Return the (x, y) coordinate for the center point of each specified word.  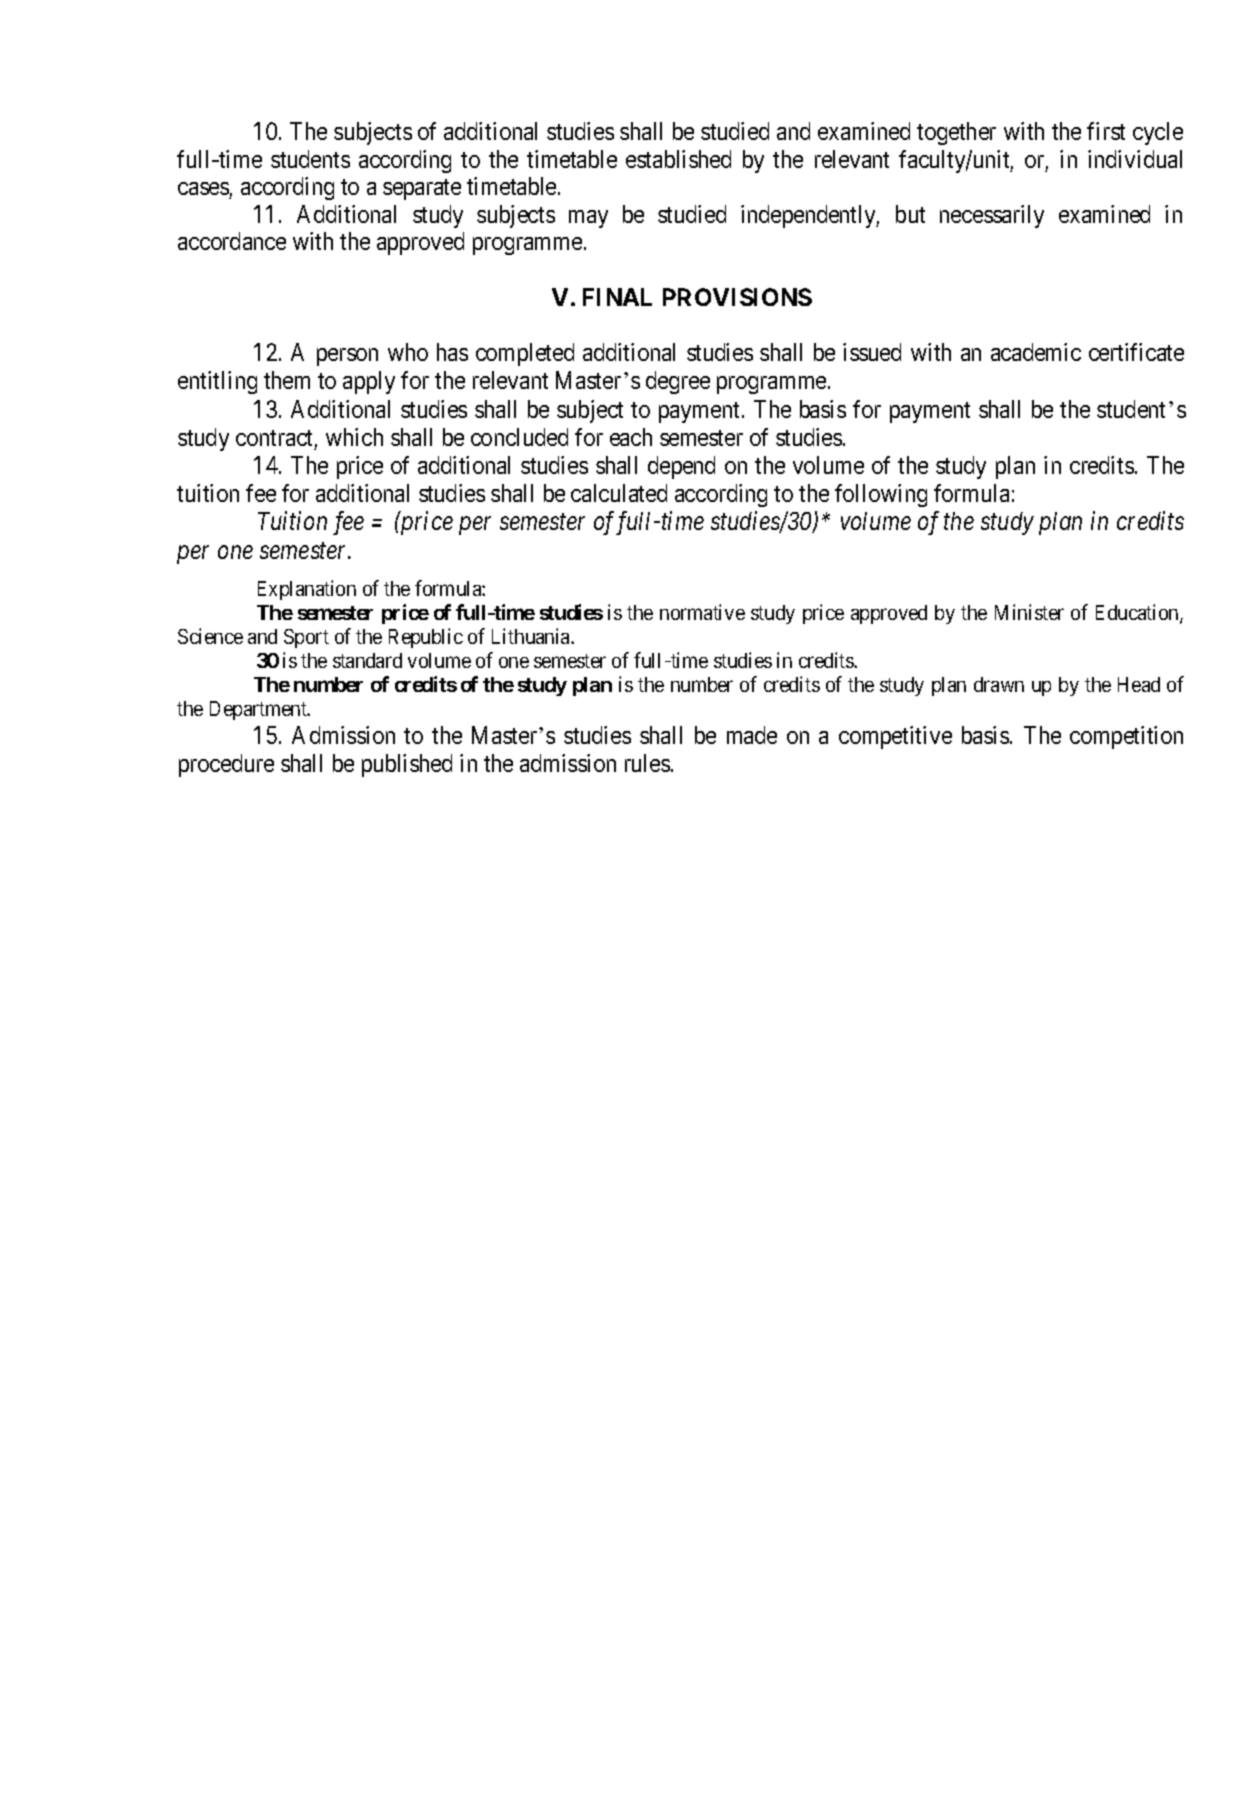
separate (422, 189)
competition (1126, 737)
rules (647, 763)
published (407, 765)
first (1106, 131)
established (678, 159)
